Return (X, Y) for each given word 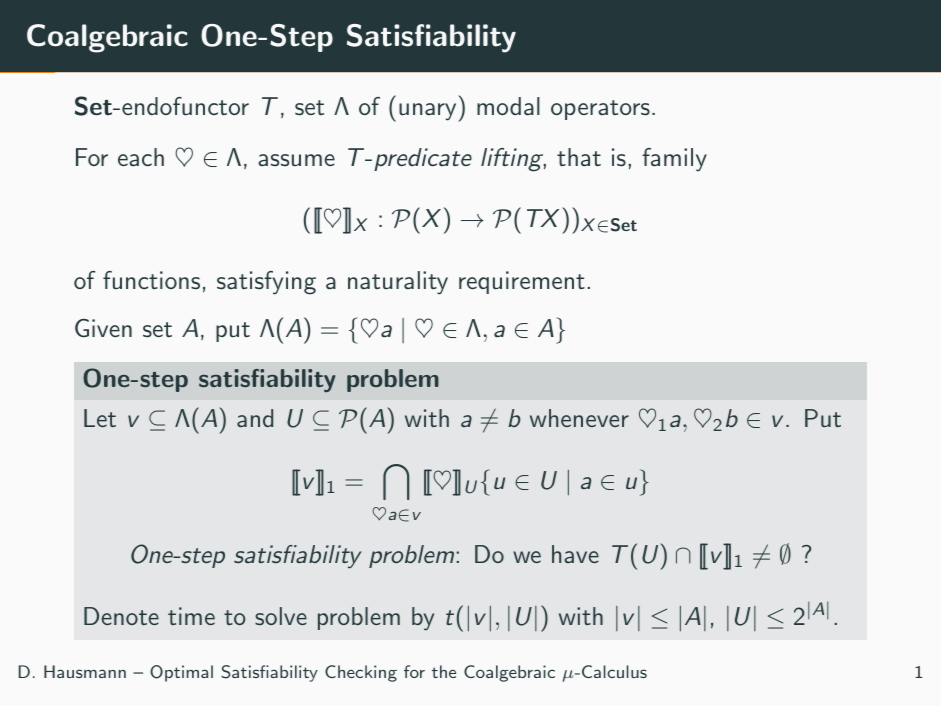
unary (429, 112)
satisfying (266, 283)
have (575, 554)
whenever (579, 418)
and (255, 418)
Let (100, 418)
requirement (522, 282)
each (141, 157)
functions (151, 280)
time (191, 616)
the (444, 671)
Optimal (181, 673)
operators (600, 110)
